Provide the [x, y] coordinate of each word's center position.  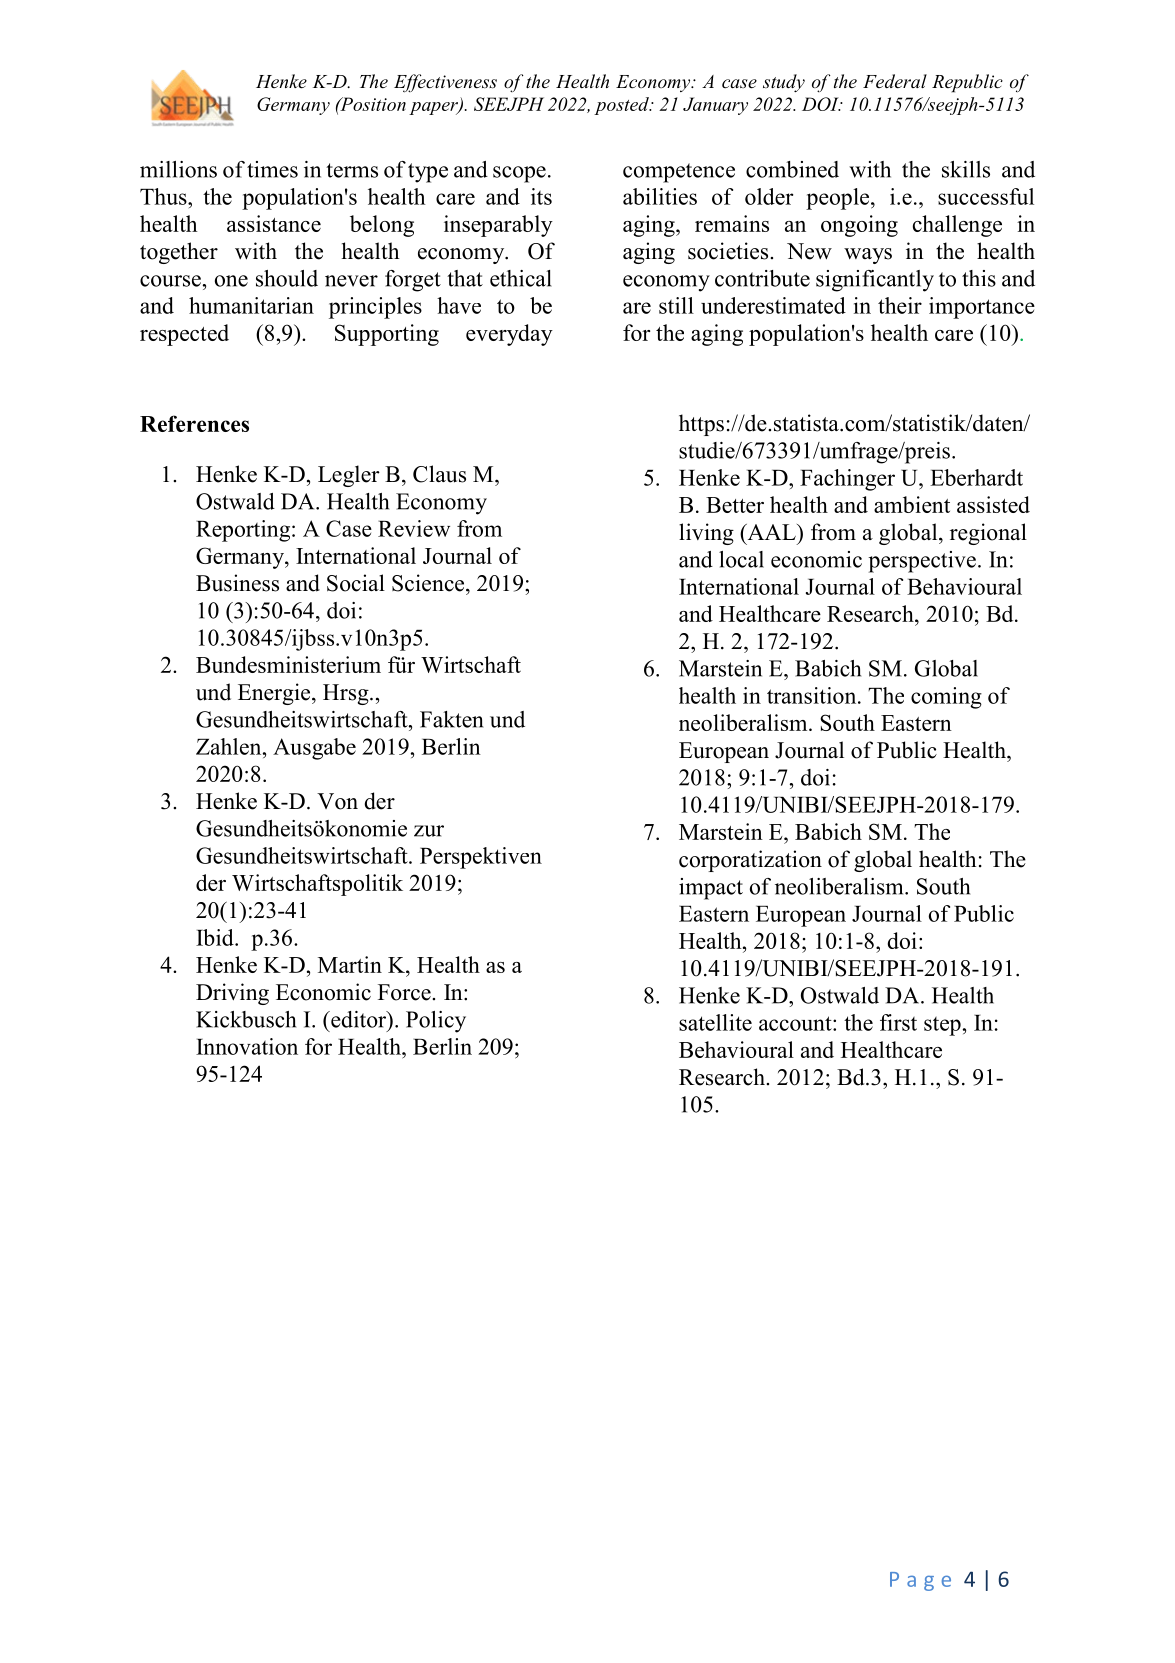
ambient [912, 504]
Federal [895, 81]
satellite [715, 1022]
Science [429, 583]
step [942, 1026]
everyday [509, 335]
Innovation [247, 1046]
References [194, 423]
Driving [232, 994]
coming [946, 698]
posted [622, 106]
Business [237, 583]
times [272, 169]
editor [359, 1020]
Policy [436, 1022]
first [898, 1022]
